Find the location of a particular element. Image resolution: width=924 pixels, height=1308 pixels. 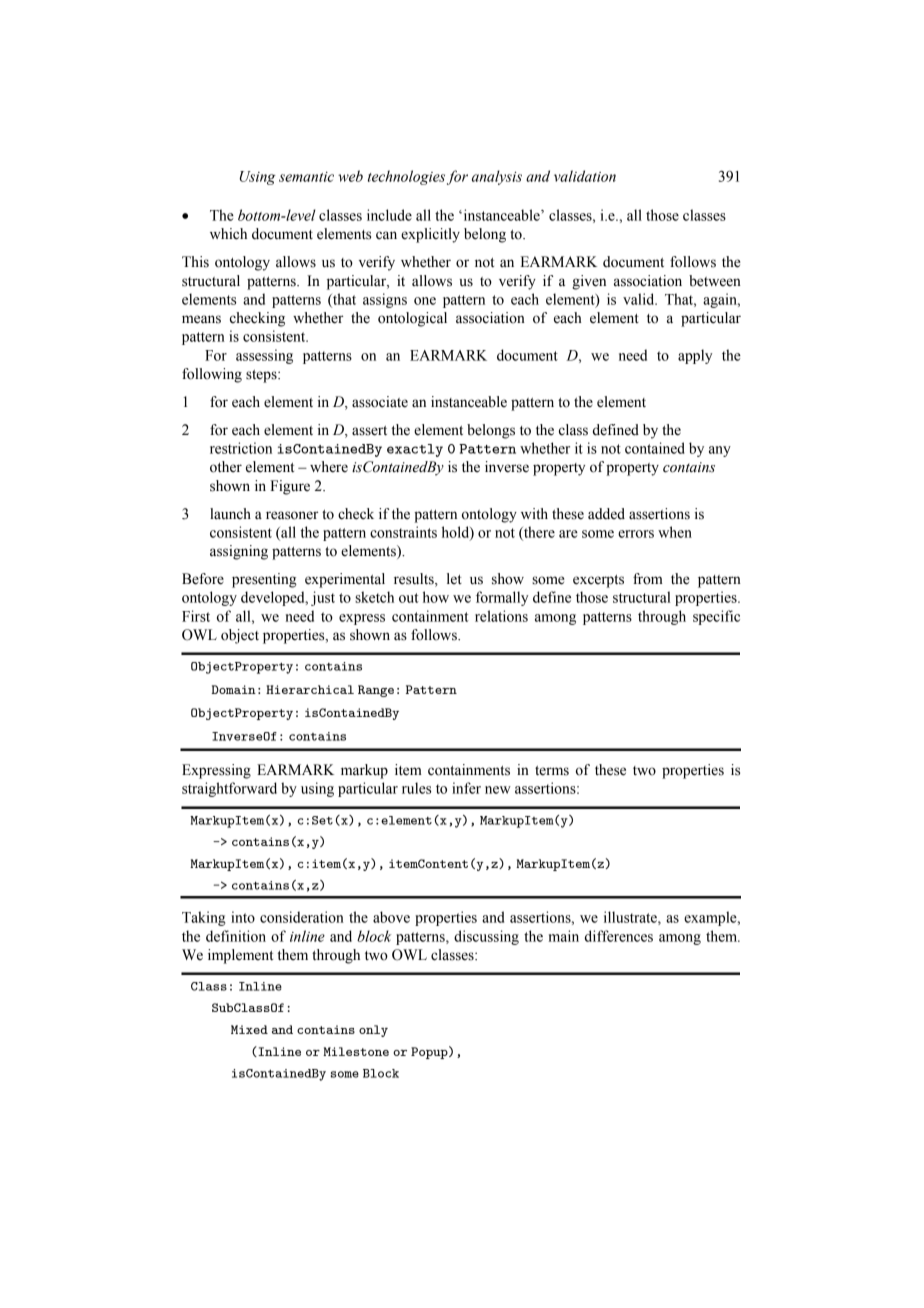

between is located at coordinates (715, 281).
